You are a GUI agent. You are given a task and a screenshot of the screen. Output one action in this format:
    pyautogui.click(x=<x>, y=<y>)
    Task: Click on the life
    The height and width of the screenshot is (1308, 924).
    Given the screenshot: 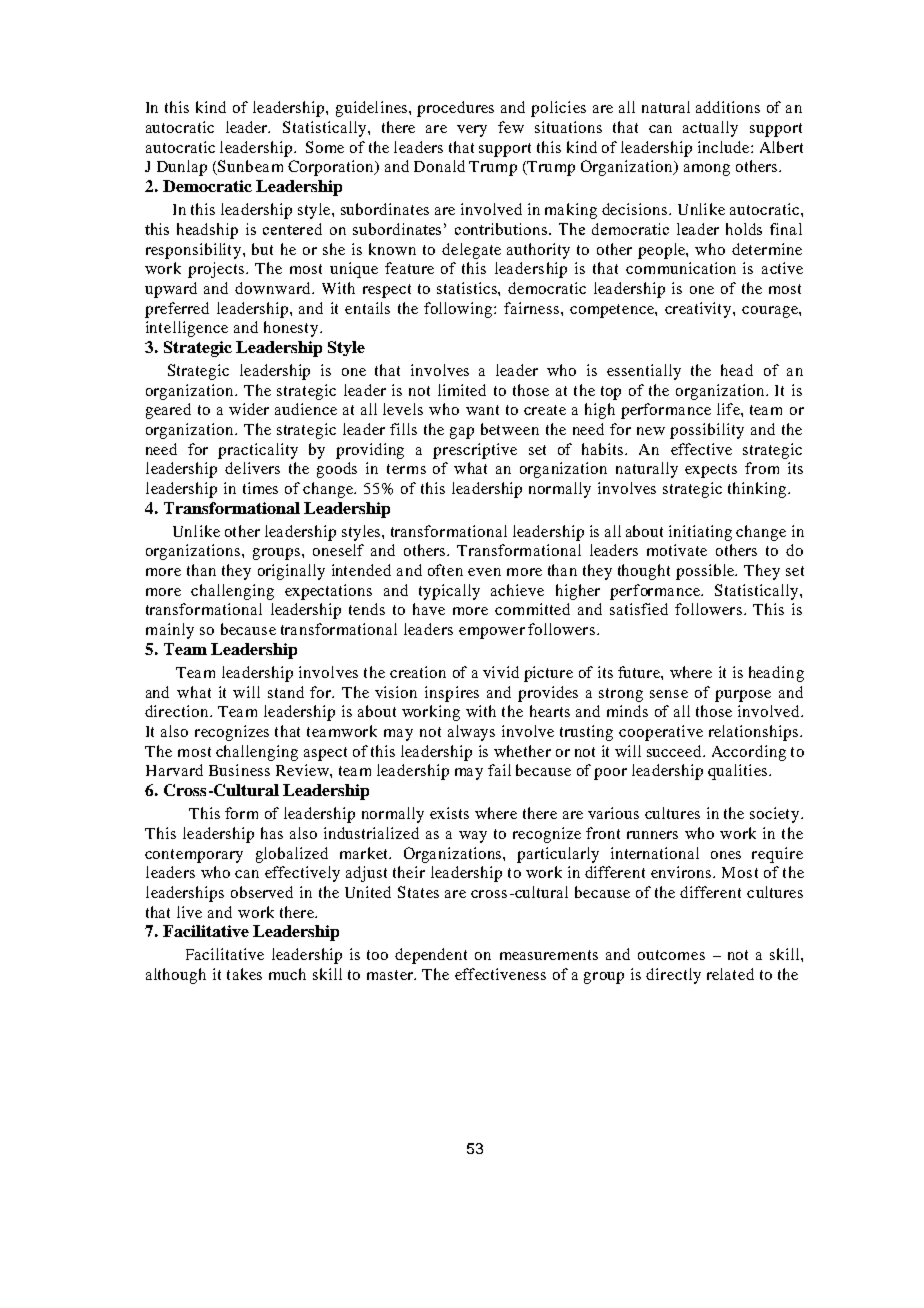 What is the action you would take?
    pyautogui.click(x=729, y=409)
